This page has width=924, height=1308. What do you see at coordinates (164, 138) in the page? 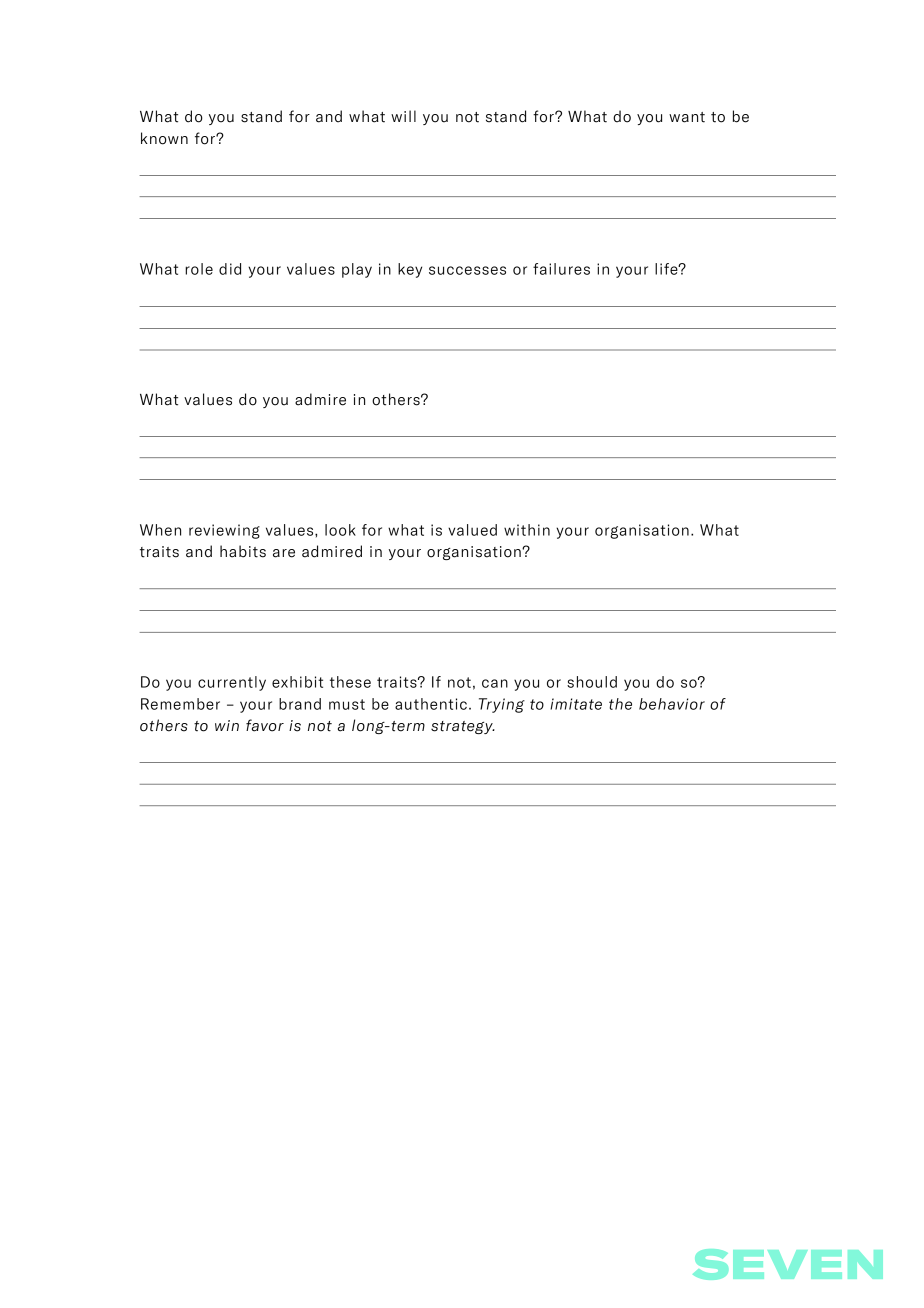
I see `known` at bounding box center [164, 138].
